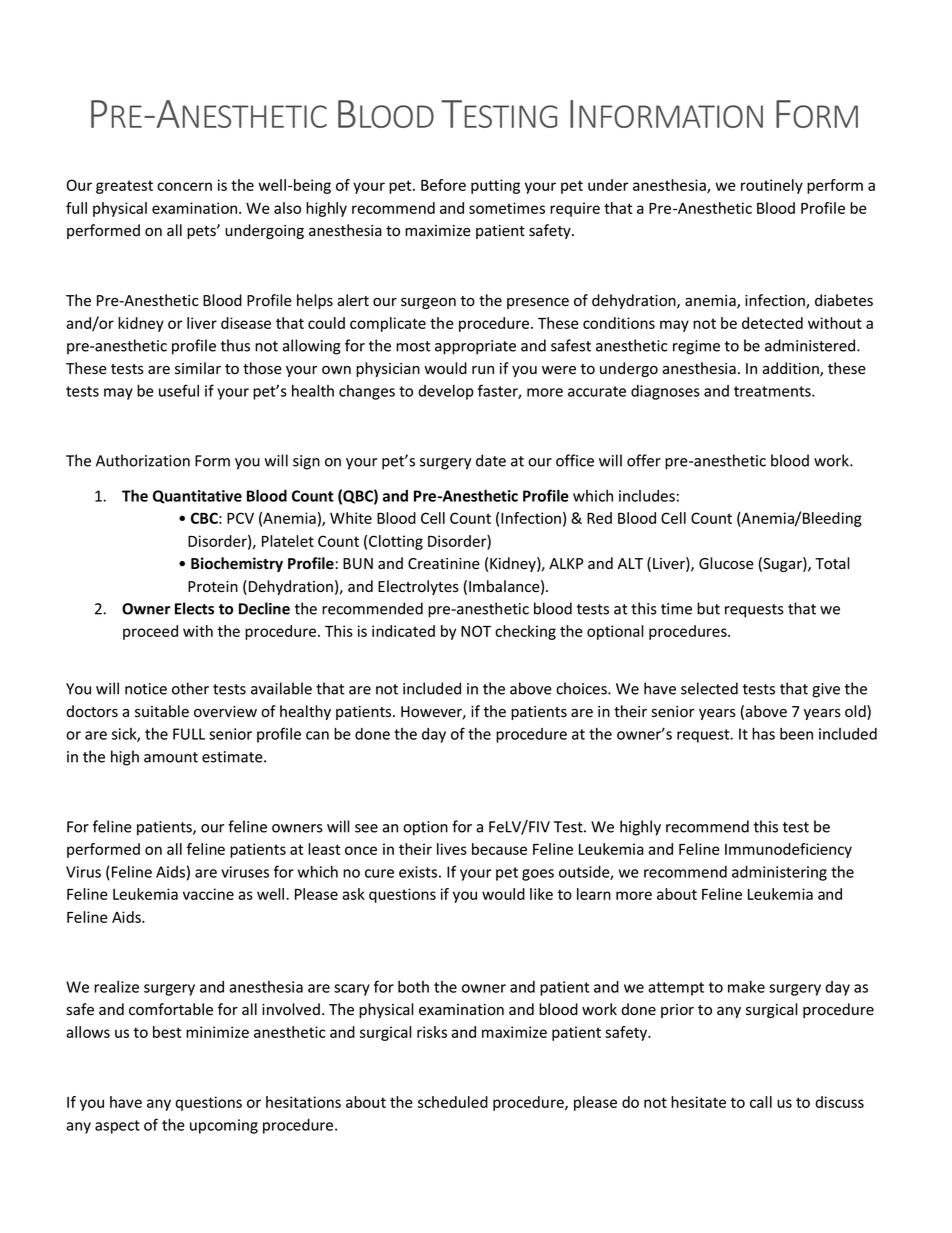 Image resolution: width=952 pixels, height=1233 pixels. What do you see at coordinates (788, 850) in the screenshot?
I see `Immunodeficiency` at bounding box center [788, 850].
